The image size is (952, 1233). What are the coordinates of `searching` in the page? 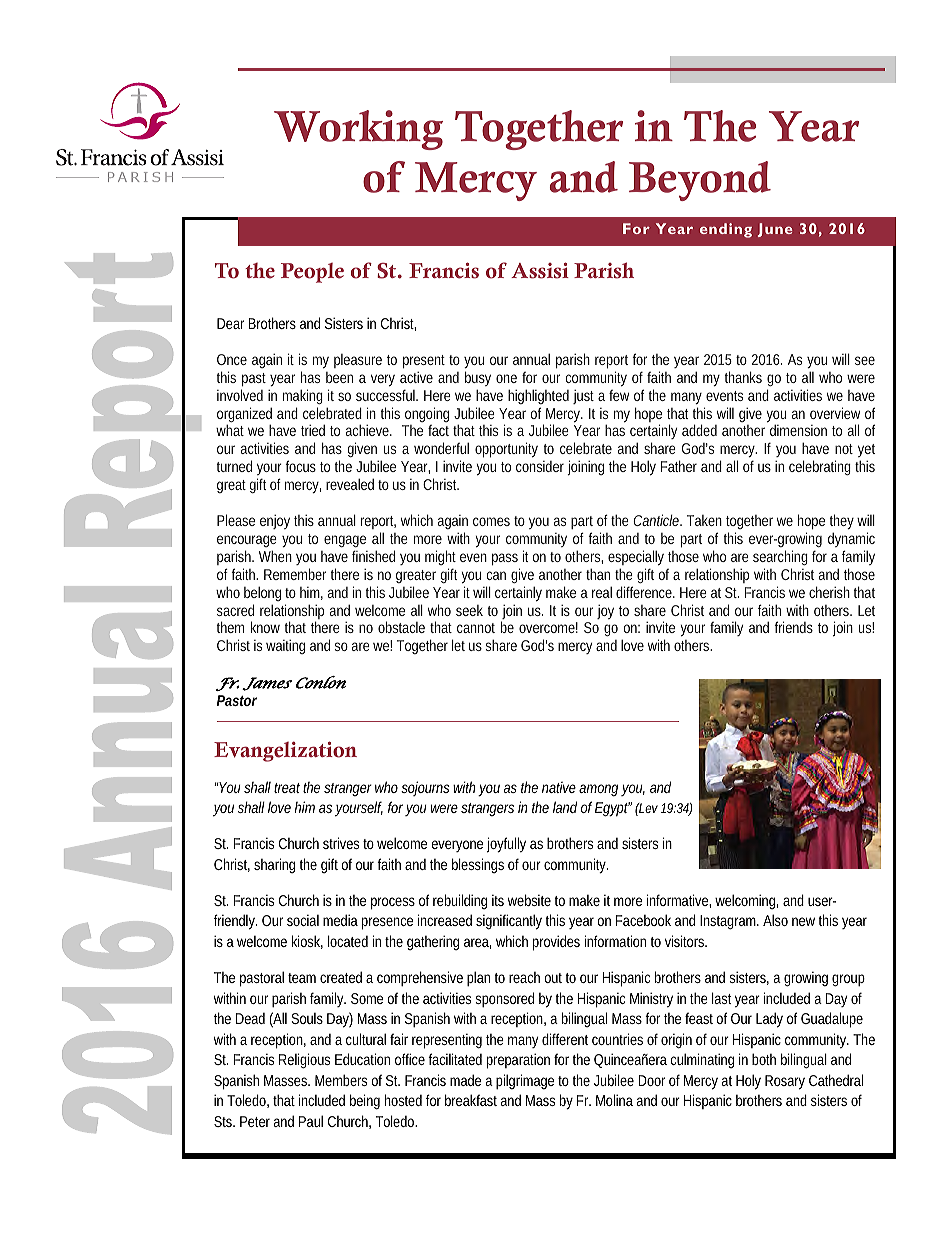 It's located at (780, 557).
